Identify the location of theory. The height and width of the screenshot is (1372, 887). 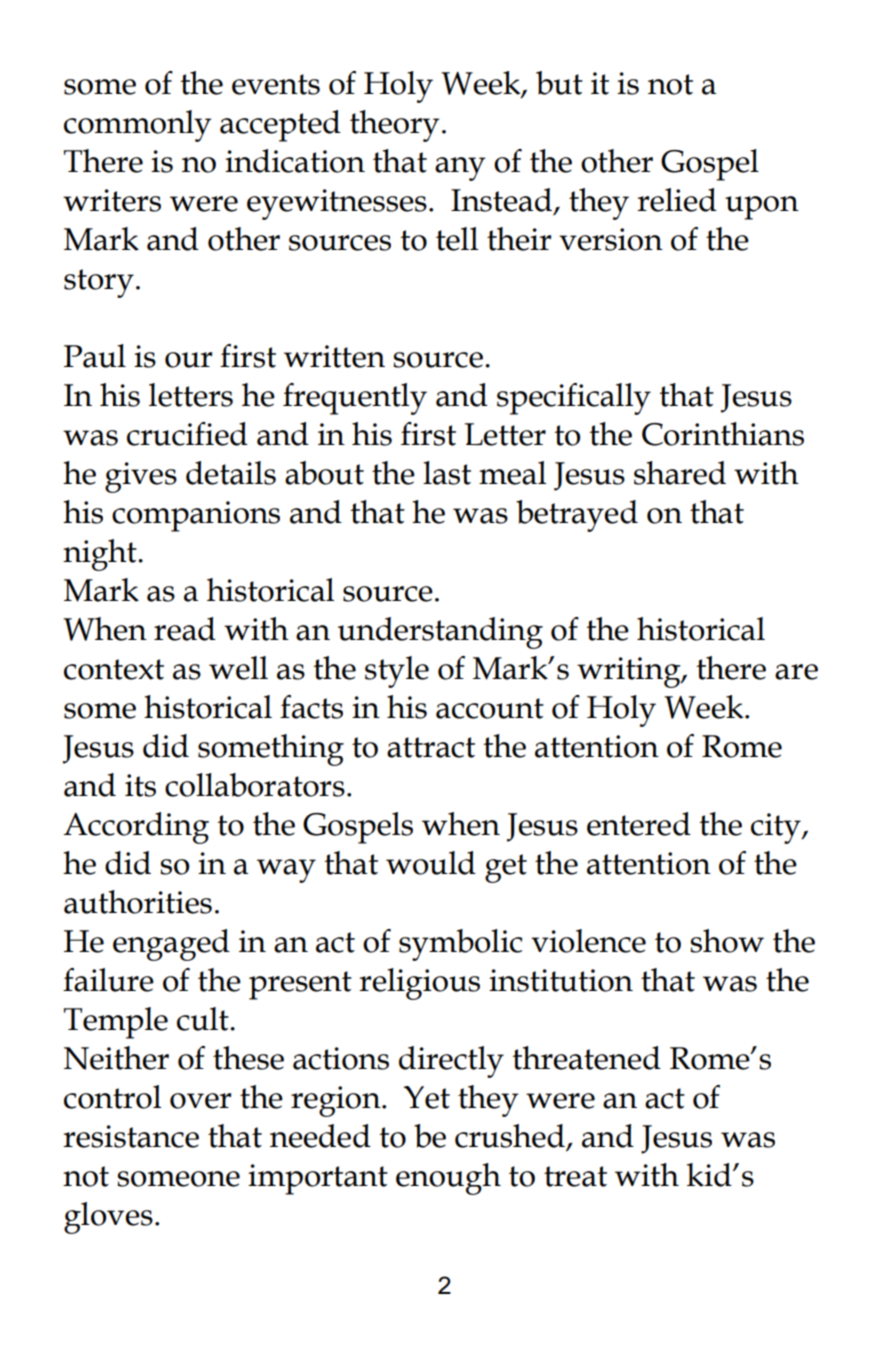
(395, 126).
